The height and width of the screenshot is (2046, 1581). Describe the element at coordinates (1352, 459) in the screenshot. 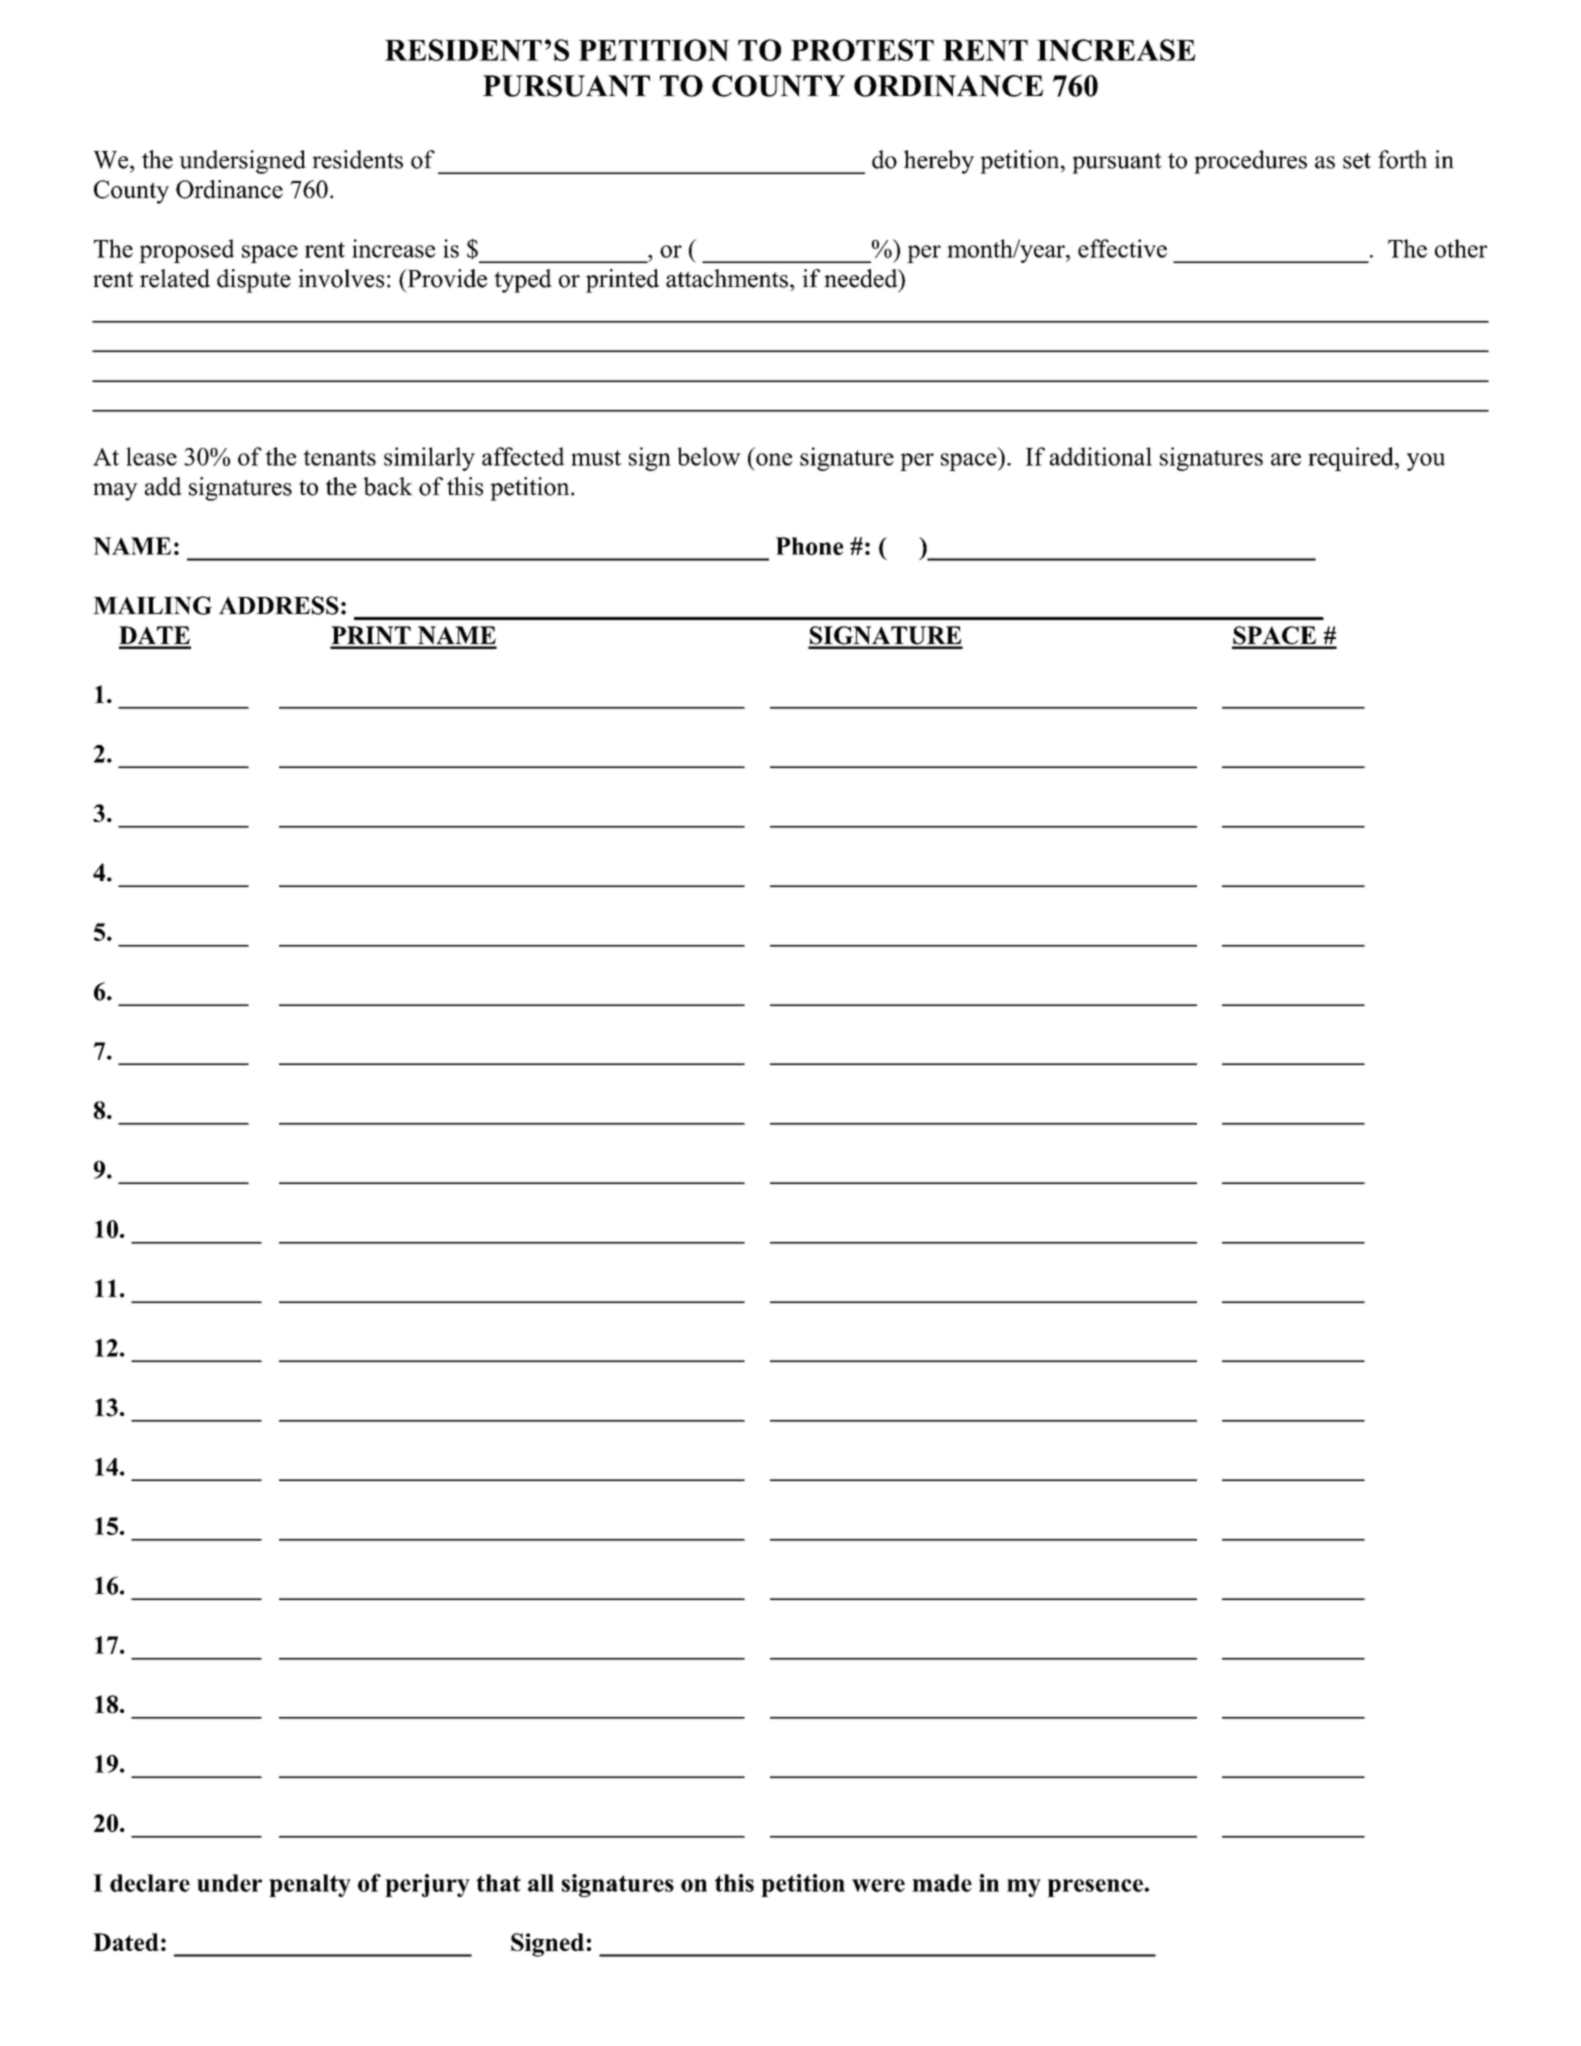

I see `required` at that location.
